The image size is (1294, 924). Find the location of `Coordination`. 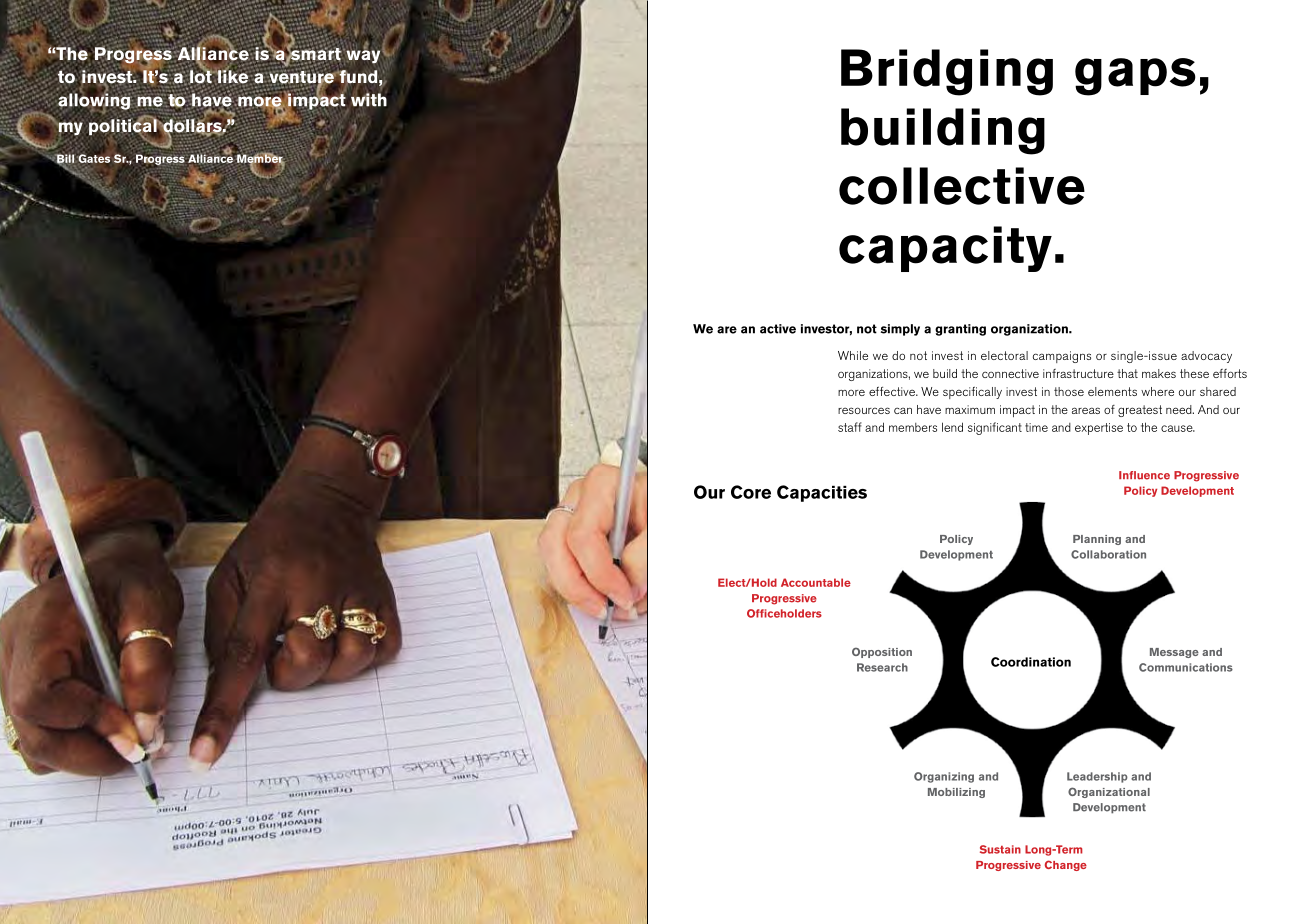

Coordination is located at coordinates (1031, 662).
